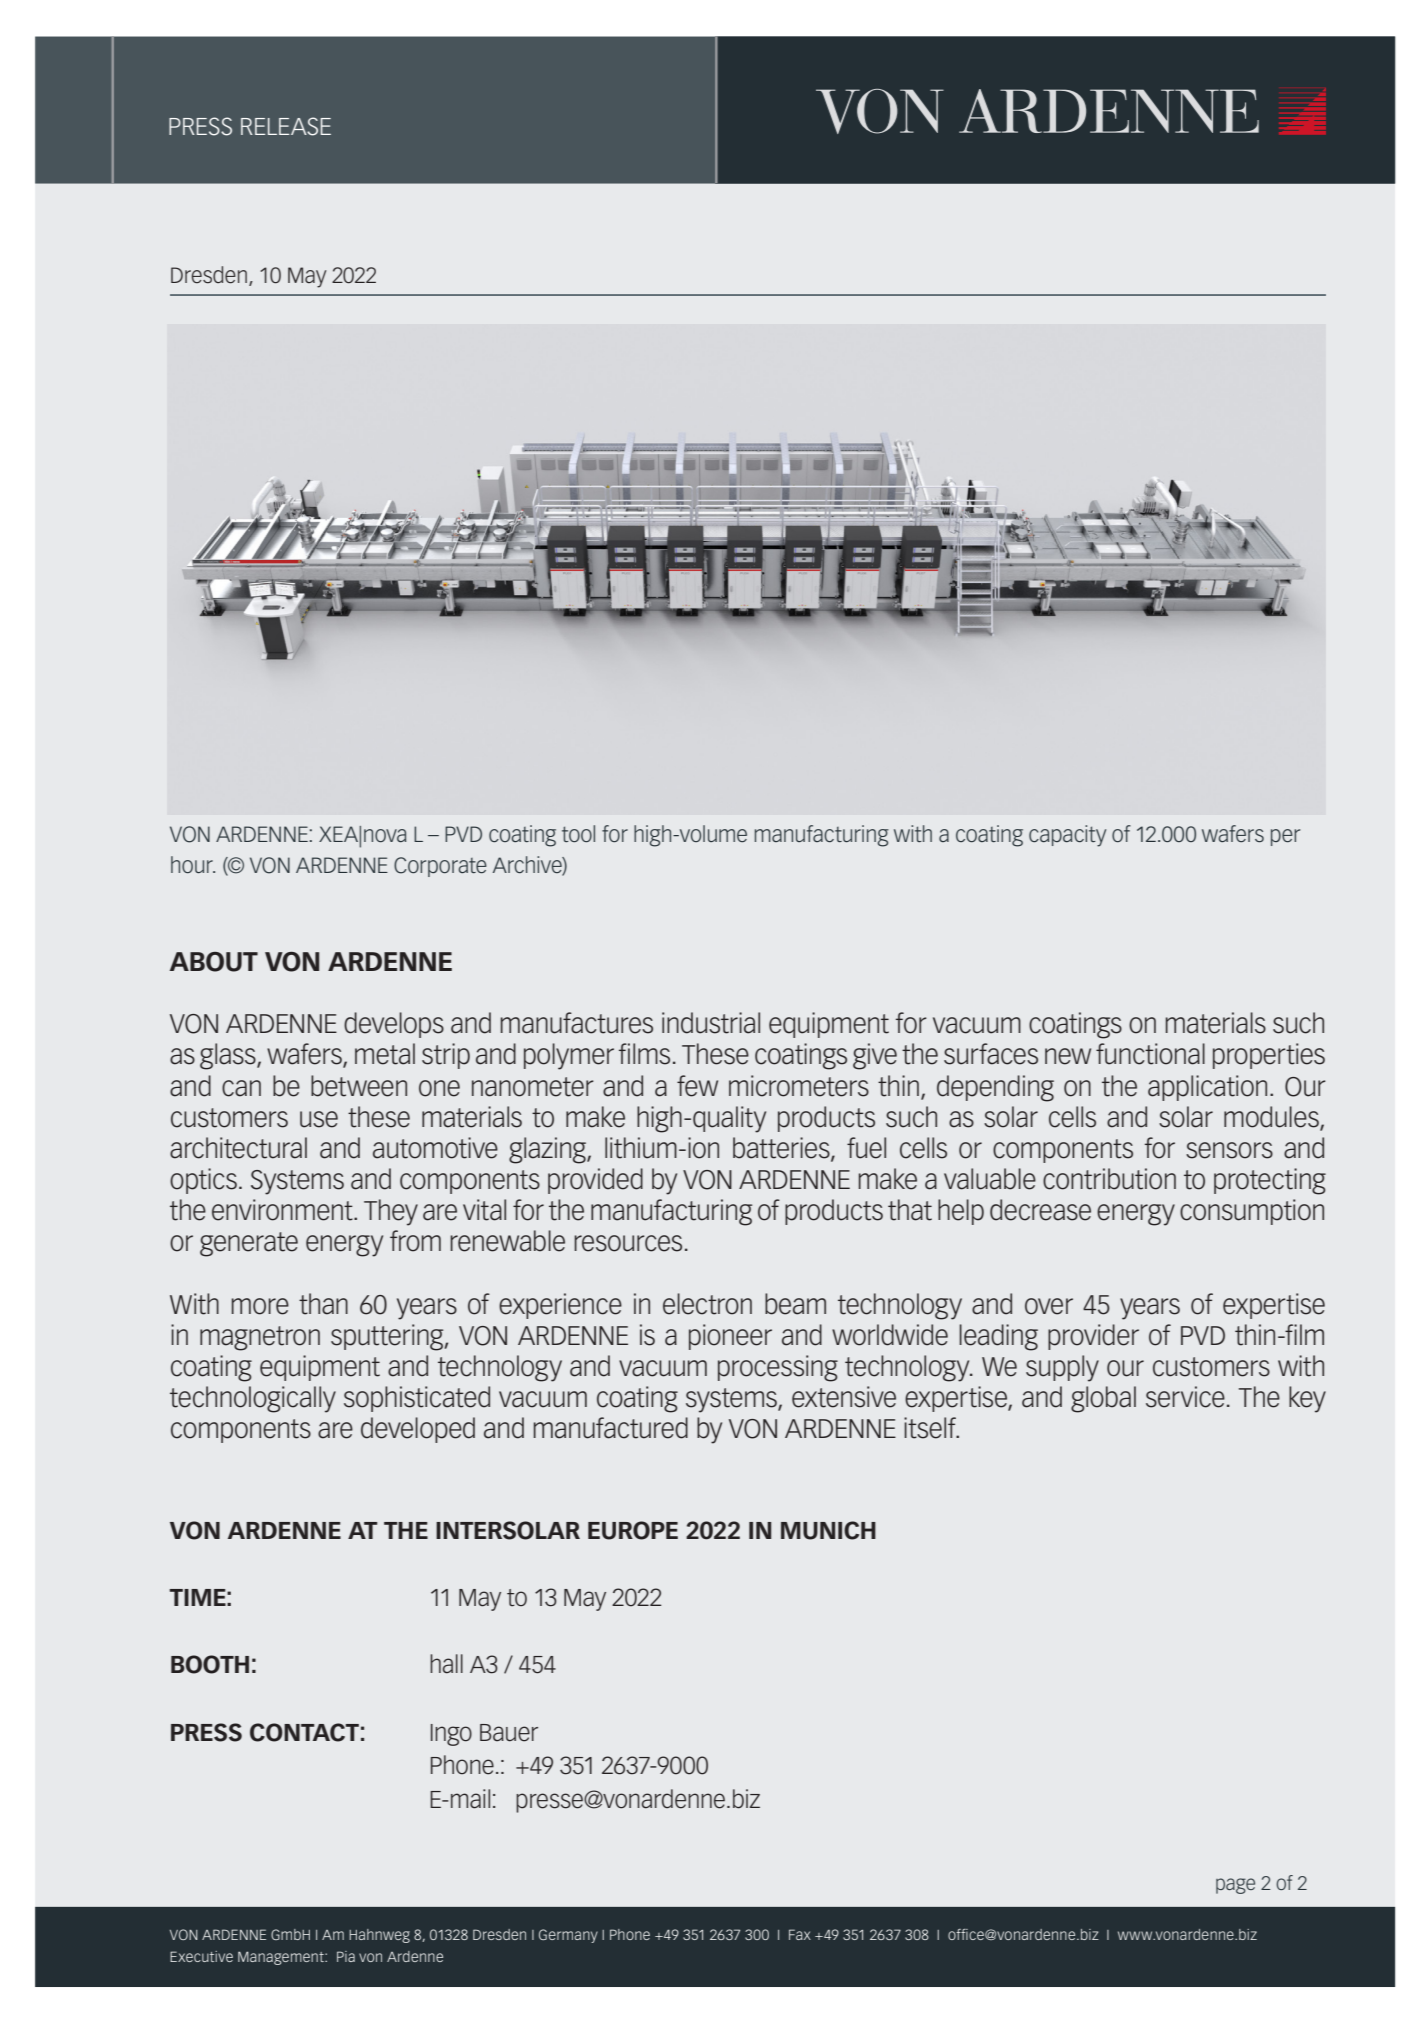 This page has width=1428, height=2019. What do you see at coordinates (828, 1530) in the page?
I see `MUNICH` at bounding box center [828, 1530].
